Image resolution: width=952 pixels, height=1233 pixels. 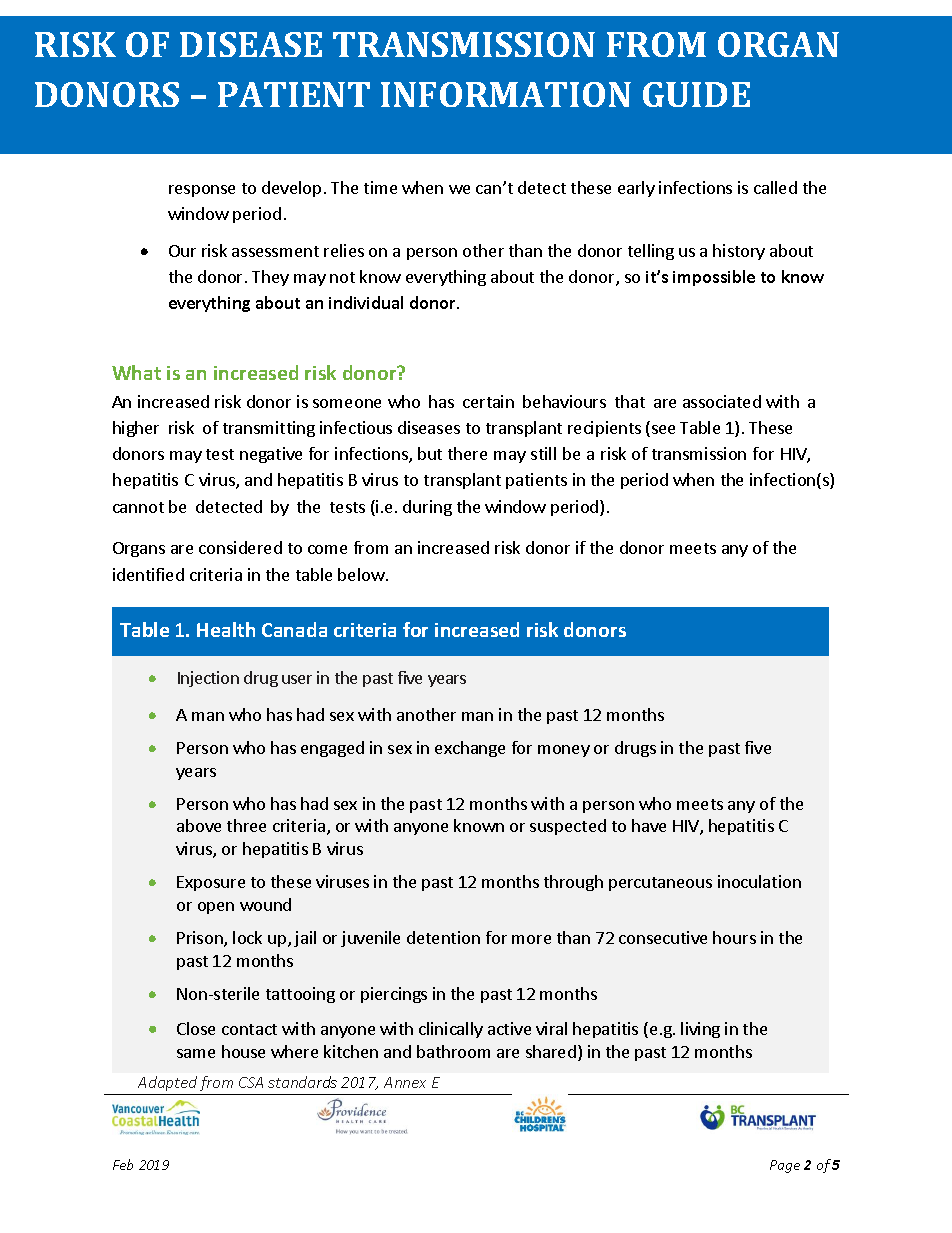 What do you see at coordinates (696, 94) in the screenshot?
I see `GUIDE` at bounding box center [696, 94].
